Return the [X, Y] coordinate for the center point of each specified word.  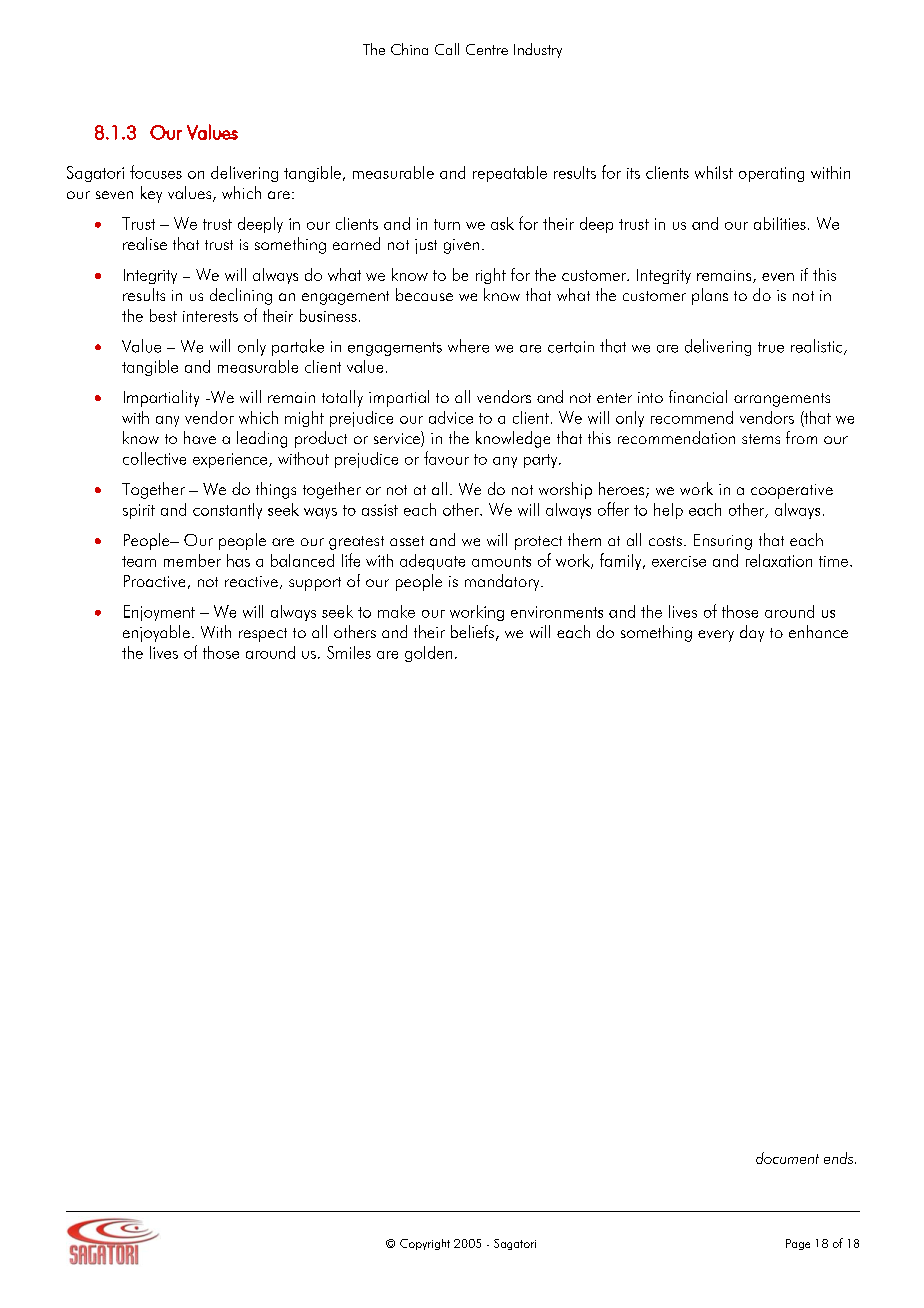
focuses [156, 172]
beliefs [472, 631]
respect [263, 635]
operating [771, 174]
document [787, 1158]
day [752, 633]
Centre [487, 49]
